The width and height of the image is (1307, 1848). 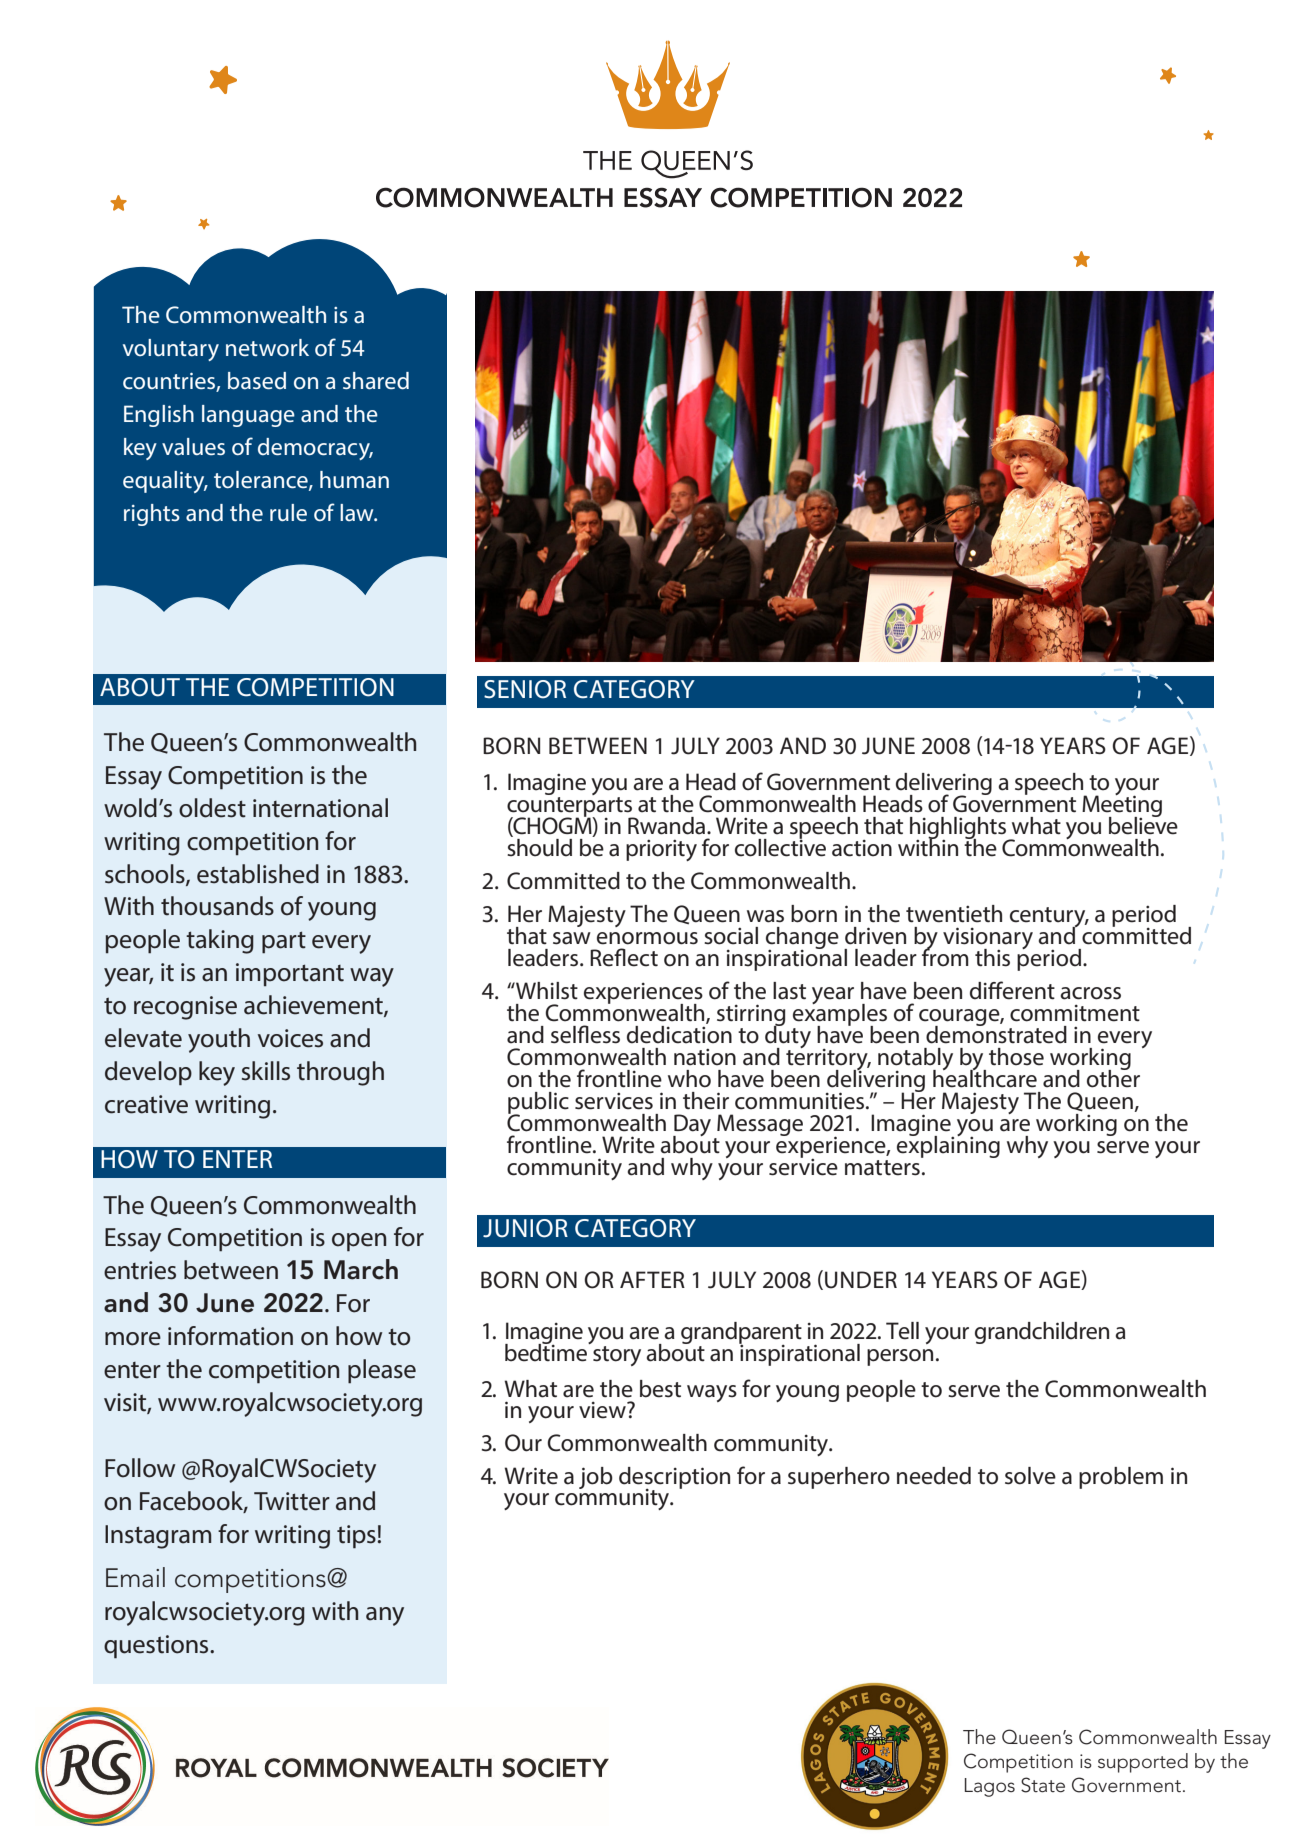 What do you see at coordinates (959, 829) in the image?
I see `highlights` at bounding box center [959, 829].
